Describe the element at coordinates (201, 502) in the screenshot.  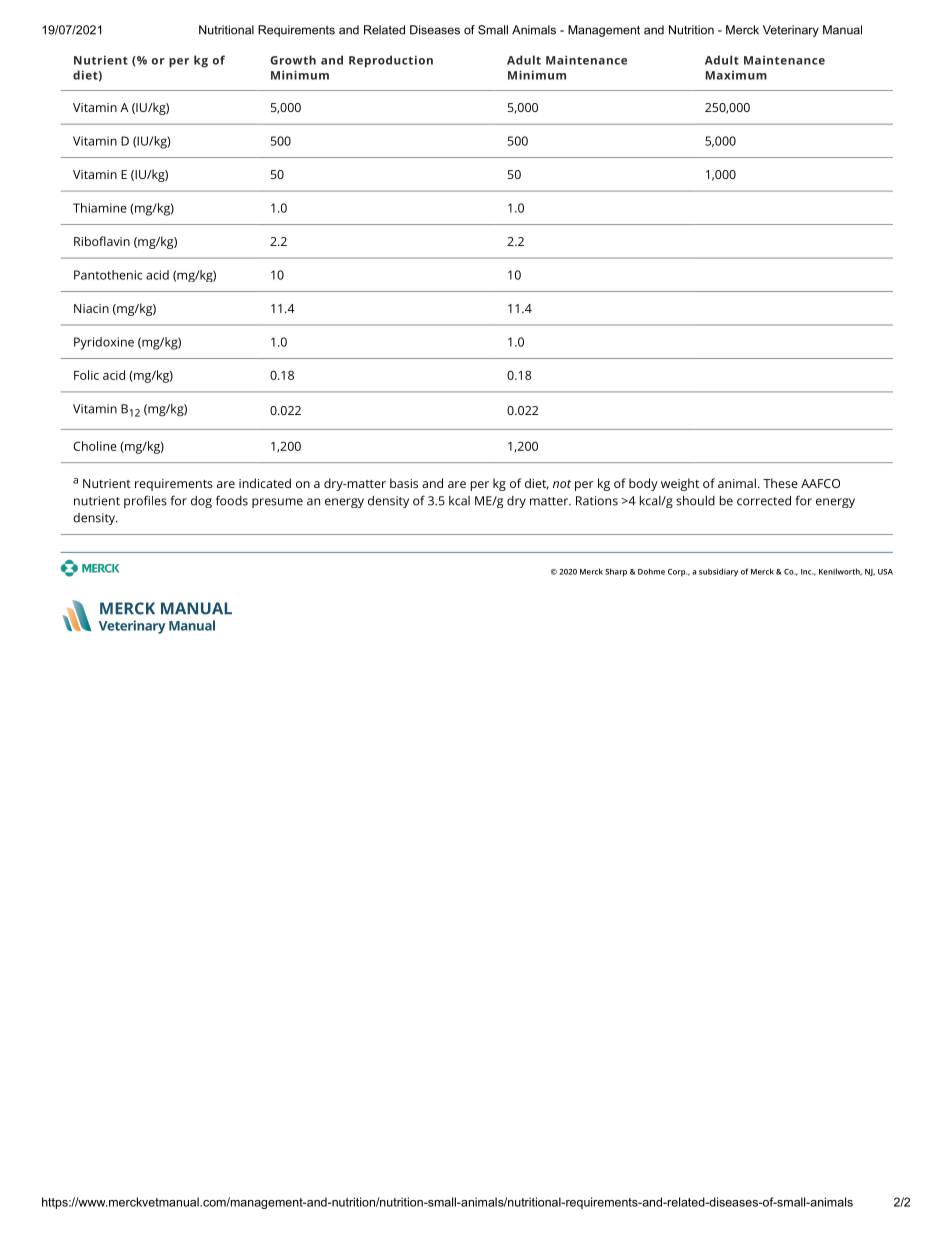
I see `dog` at that location.
